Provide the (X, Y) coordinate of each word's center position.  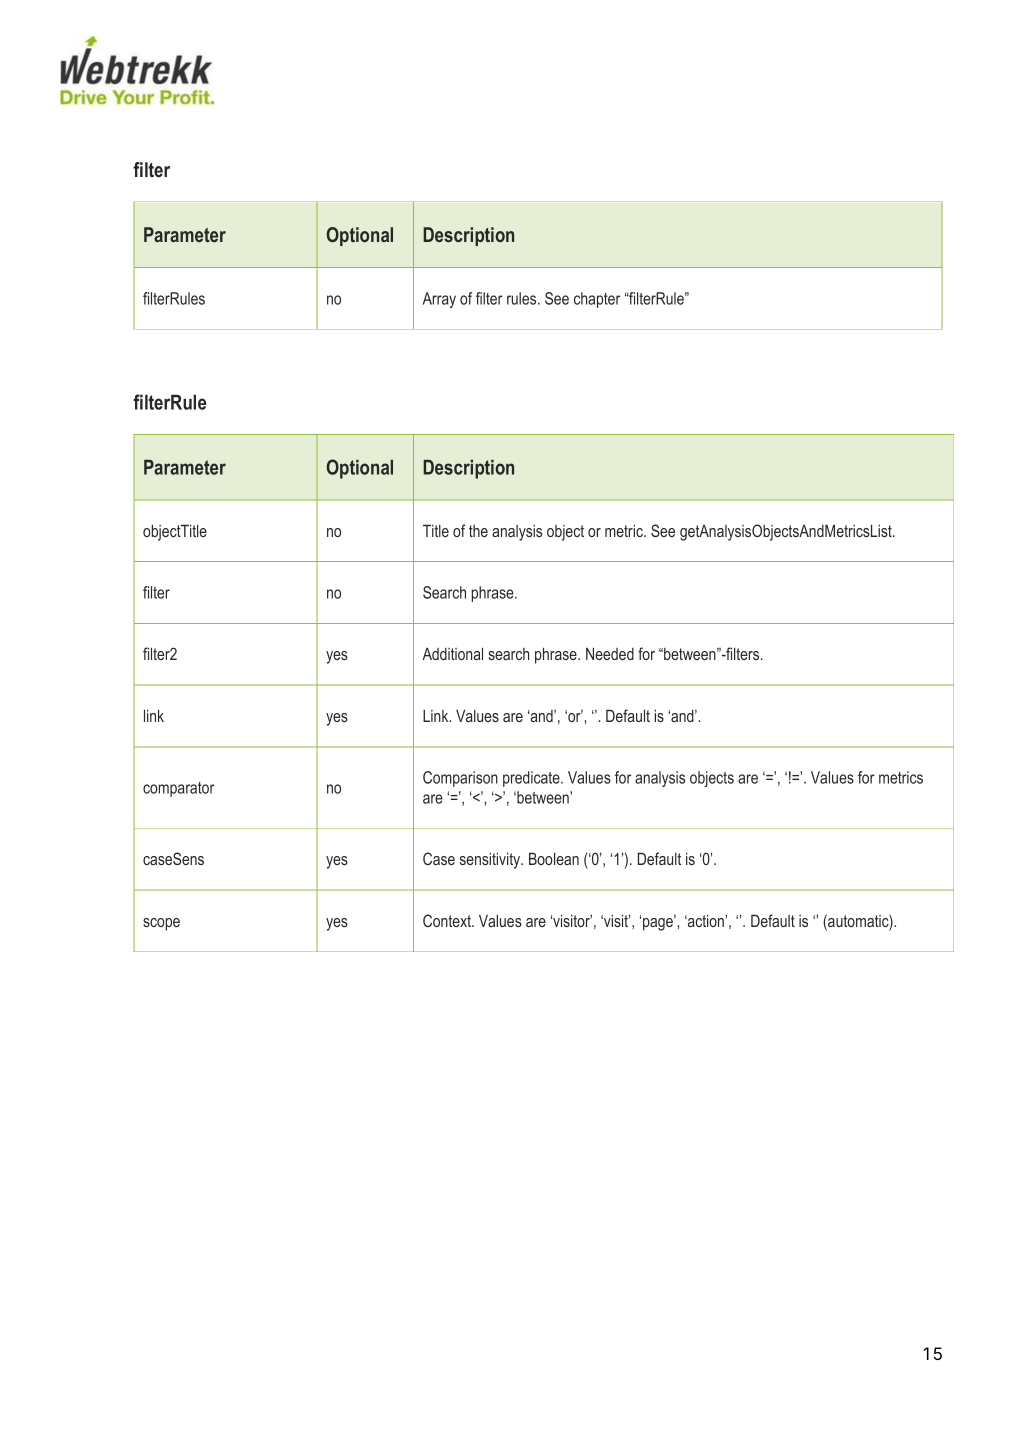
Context (448, 920)
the (478, 531)
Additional (452, 653)
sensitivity (491, 860)
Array (439, 300)
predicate (532, 779)
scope (161, 924)
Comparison (460, 779)
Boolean (554, 858)
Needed (610, 653)
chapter (597, 300)
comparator (178, 789)
